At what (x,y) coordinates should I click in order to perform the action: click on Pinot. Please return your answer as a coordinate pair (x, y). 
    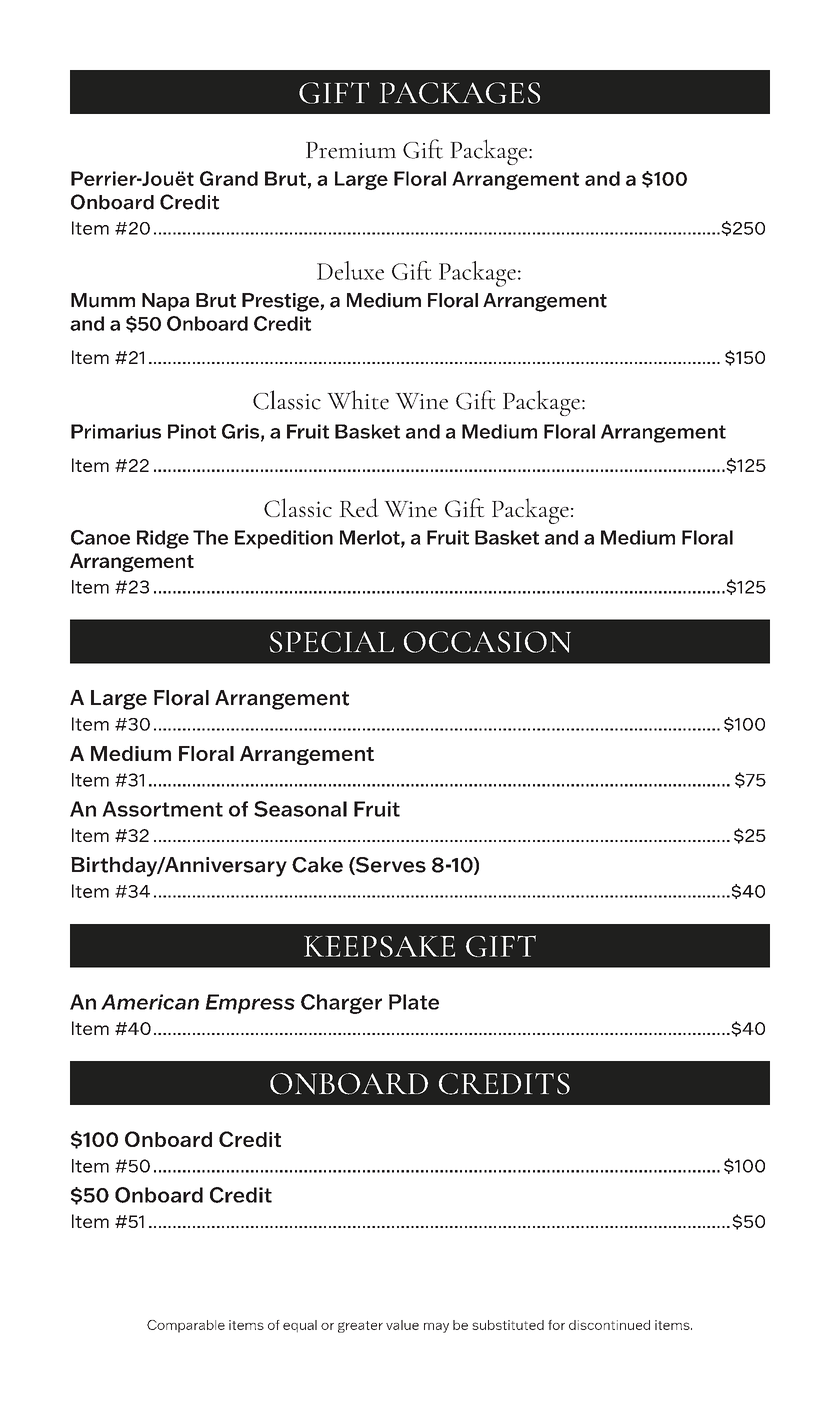
    Looking at the image, I should click on (192, 431).
